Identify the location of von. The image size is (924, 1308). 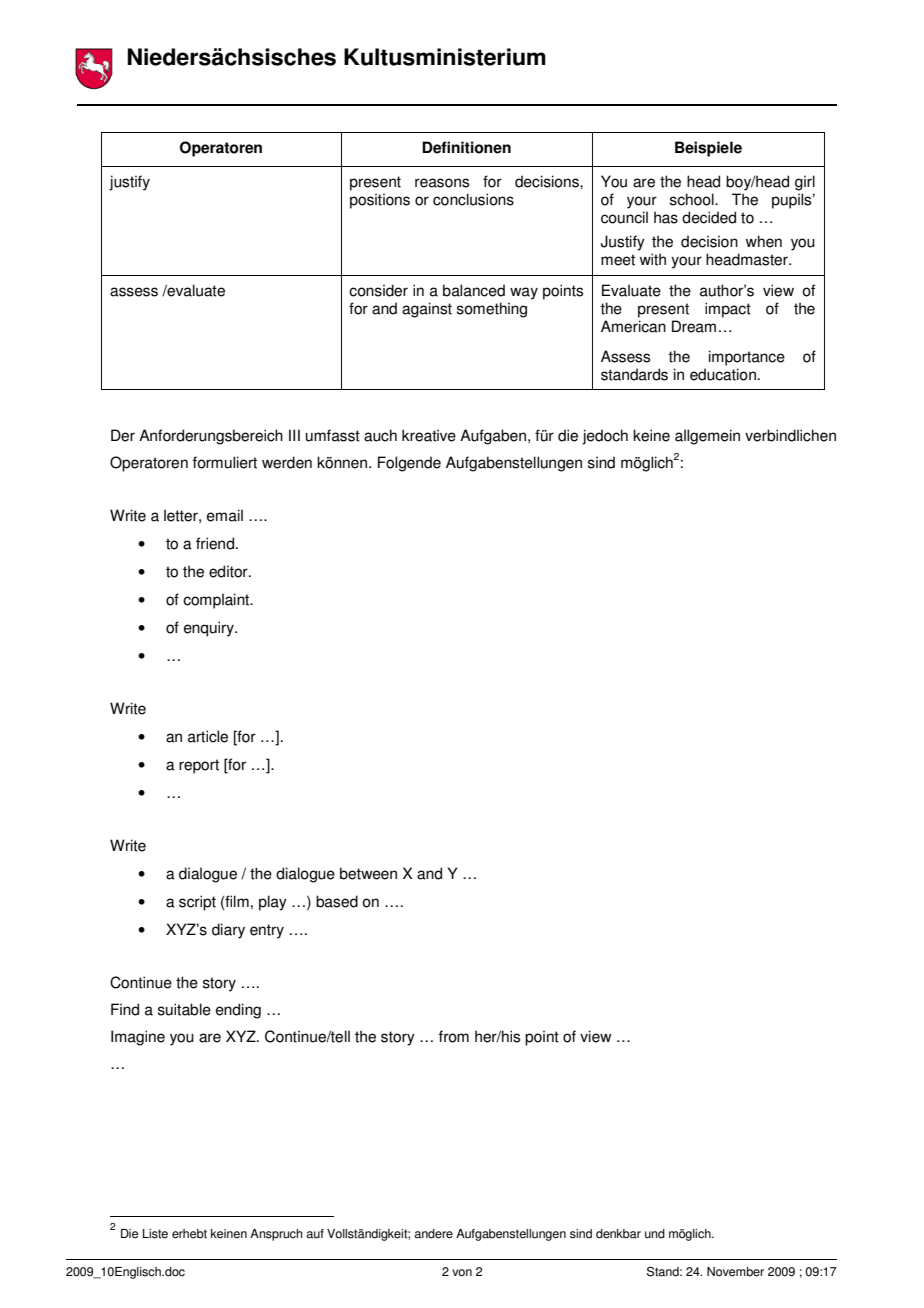
(462, 1273).
